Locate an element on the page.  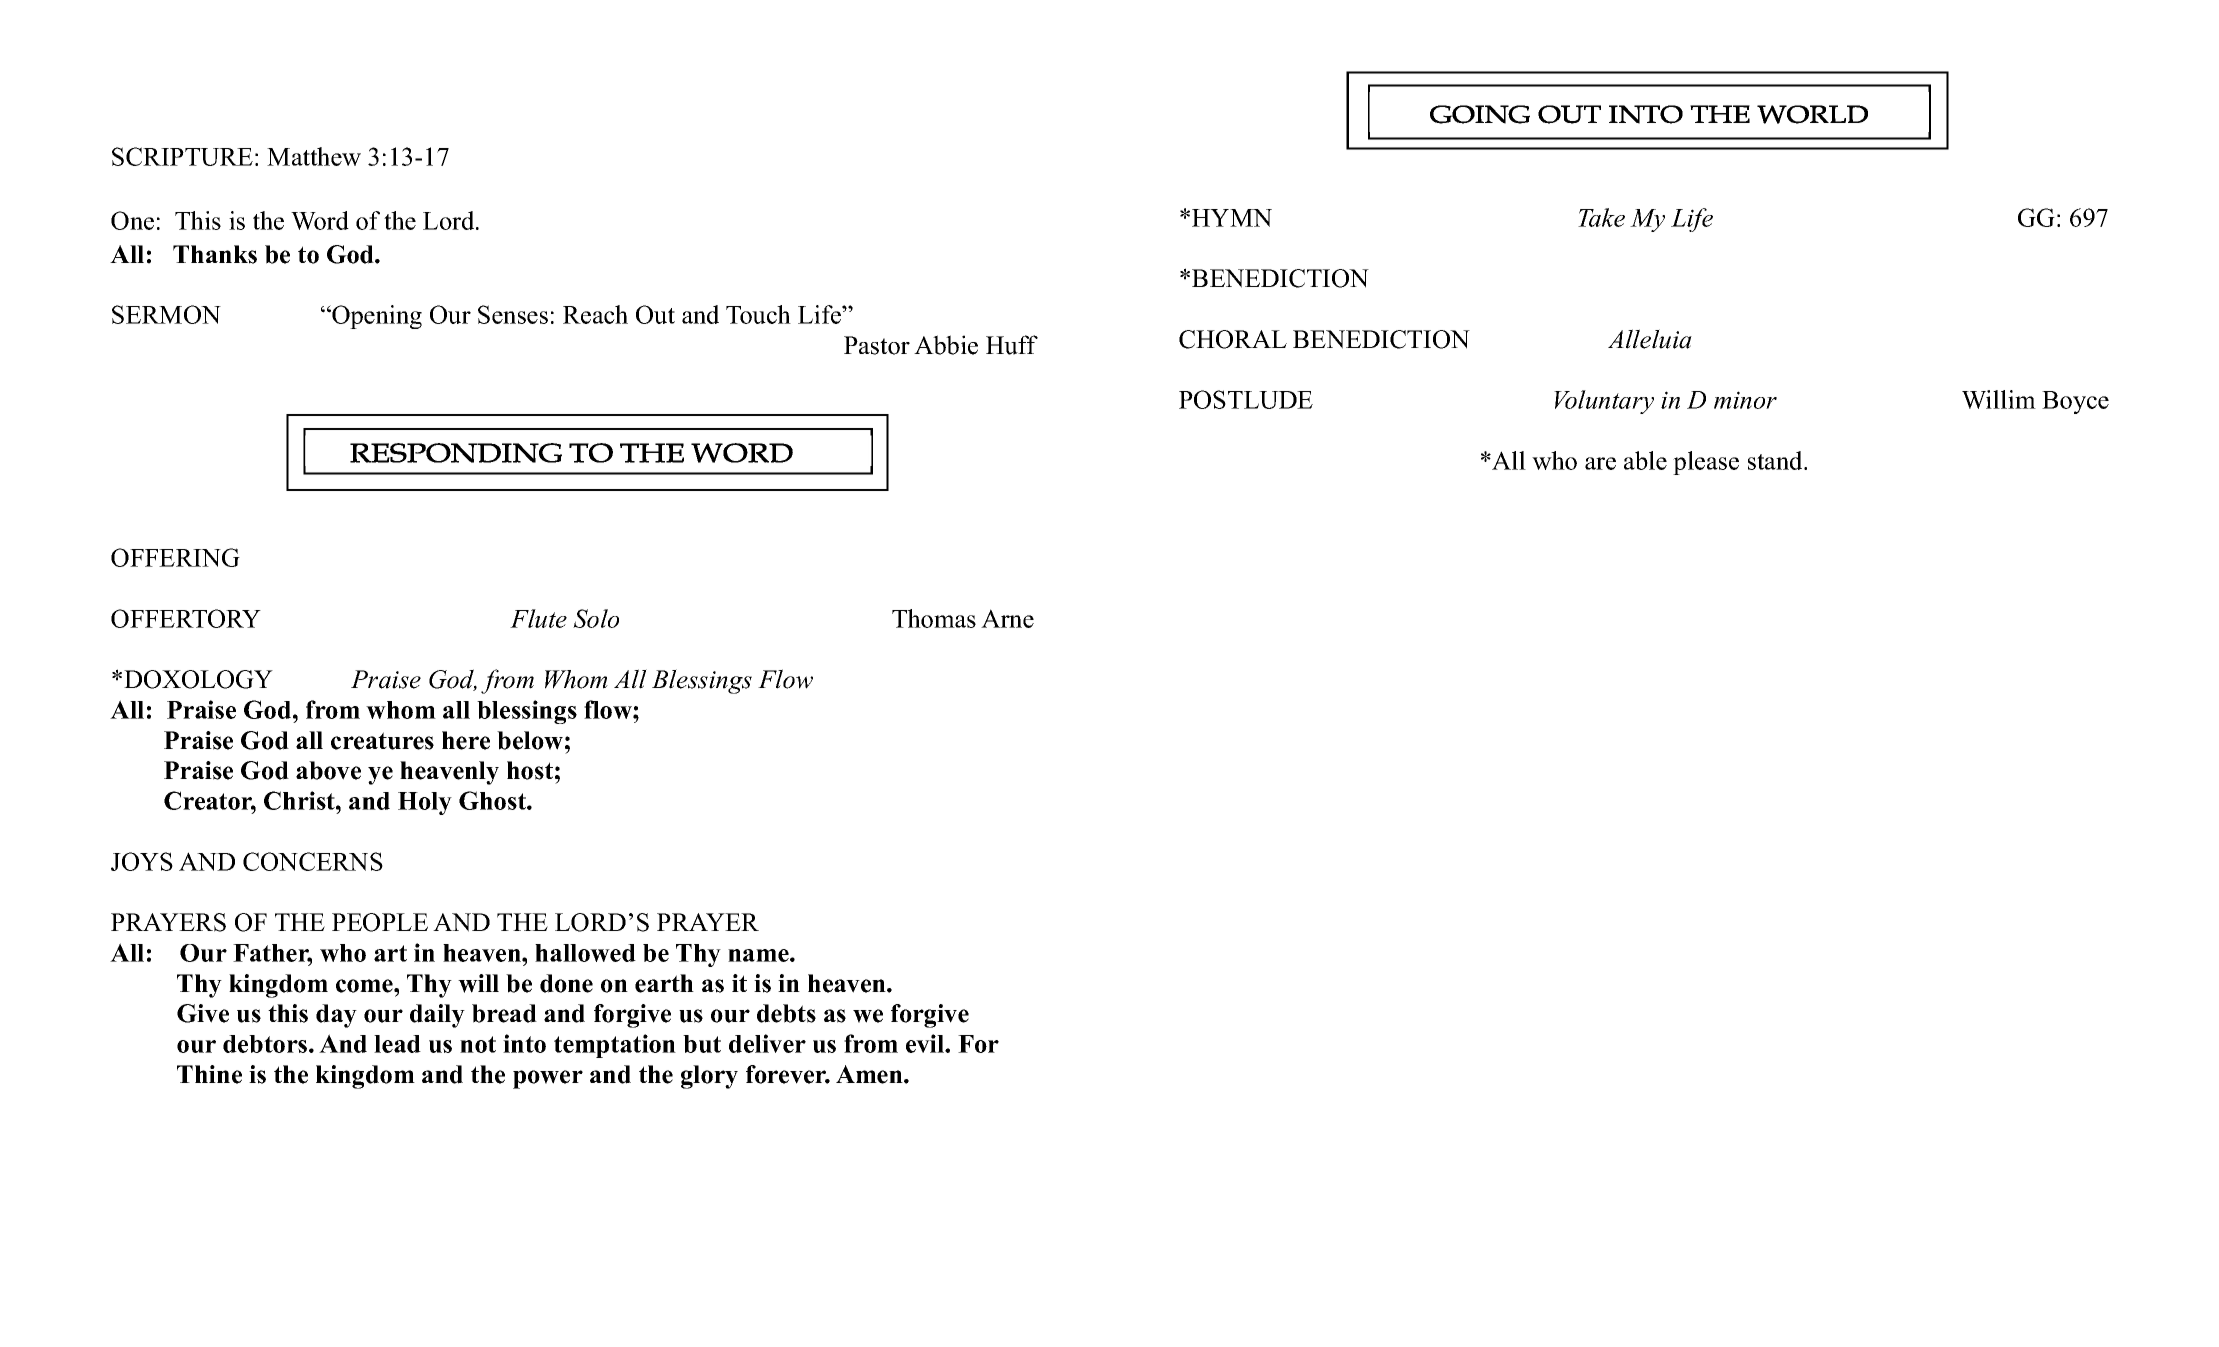
lead is located at coordinates (397, 1044).
